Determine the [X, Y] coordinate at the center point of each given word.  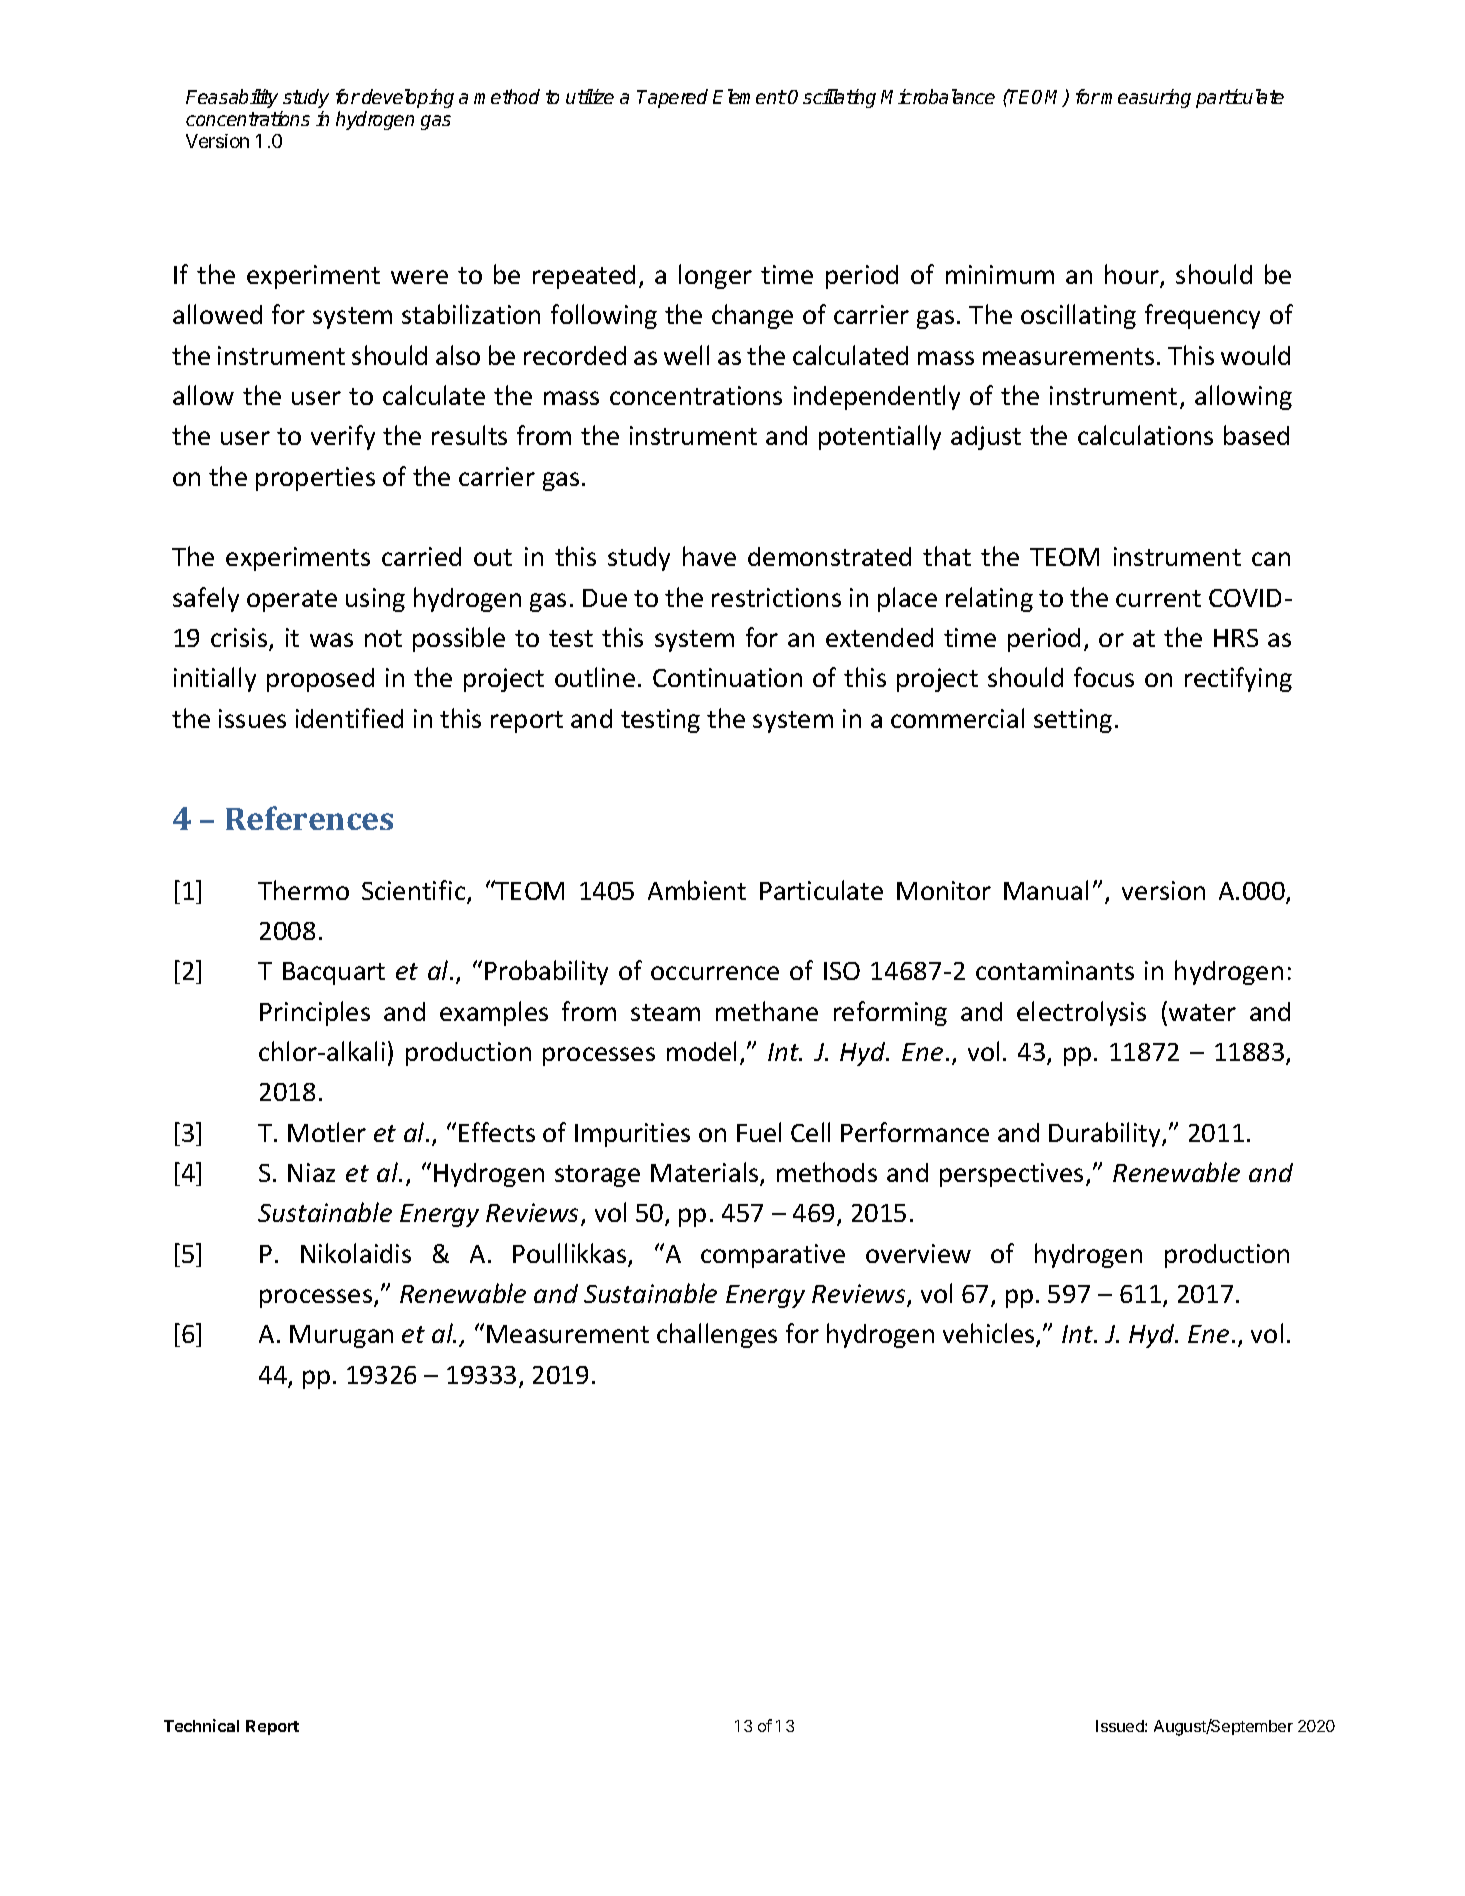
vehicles [990, 1334]
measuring [1146, 98]
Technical [201, 1725]
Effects [497, 1132]
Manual [1046, 890]
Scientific [415, 891]
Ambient [697, 890]
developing [408, 98]
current [1158, 598]
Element [749, 96]
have [709, 556]
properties [315, 479]
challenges [717, 1335]
